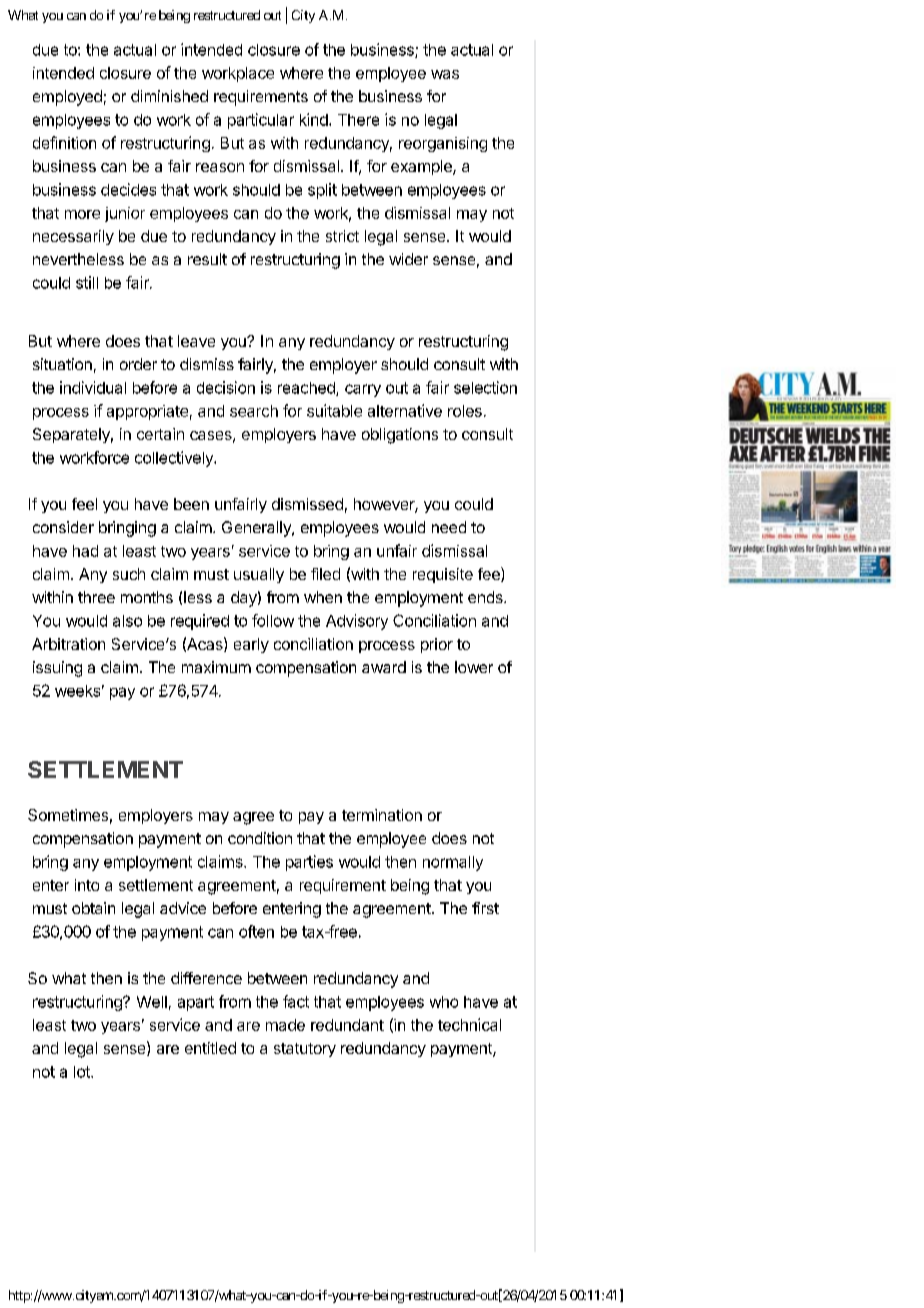 The height and width of the document is (1308, 924). Describe the element at coordinates (138, 364) in the document. I see `order` at that location.
